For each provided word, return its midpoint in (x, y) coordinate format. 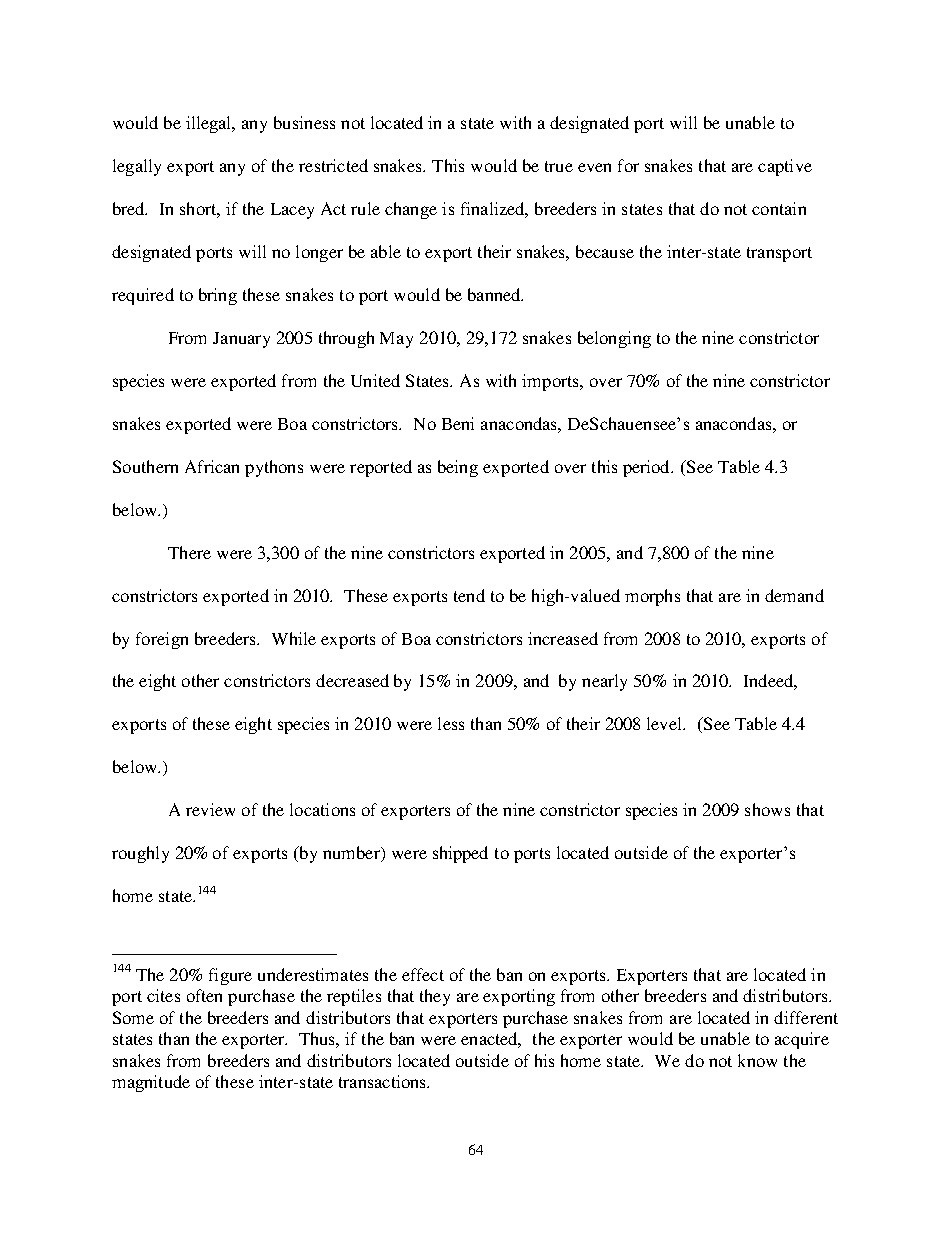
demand (794, 595)
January (241, 340)
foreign (162, 640)
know (757, 1060)
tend (469, 595)
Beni (458, 423)
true (559, 166)
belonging (614, 339)
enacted (491, 1040)
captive (785, 167)
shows (767, 809)
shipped (460, 854)
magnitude (151, 1083)
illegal (210, 124)
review (210, 809)
